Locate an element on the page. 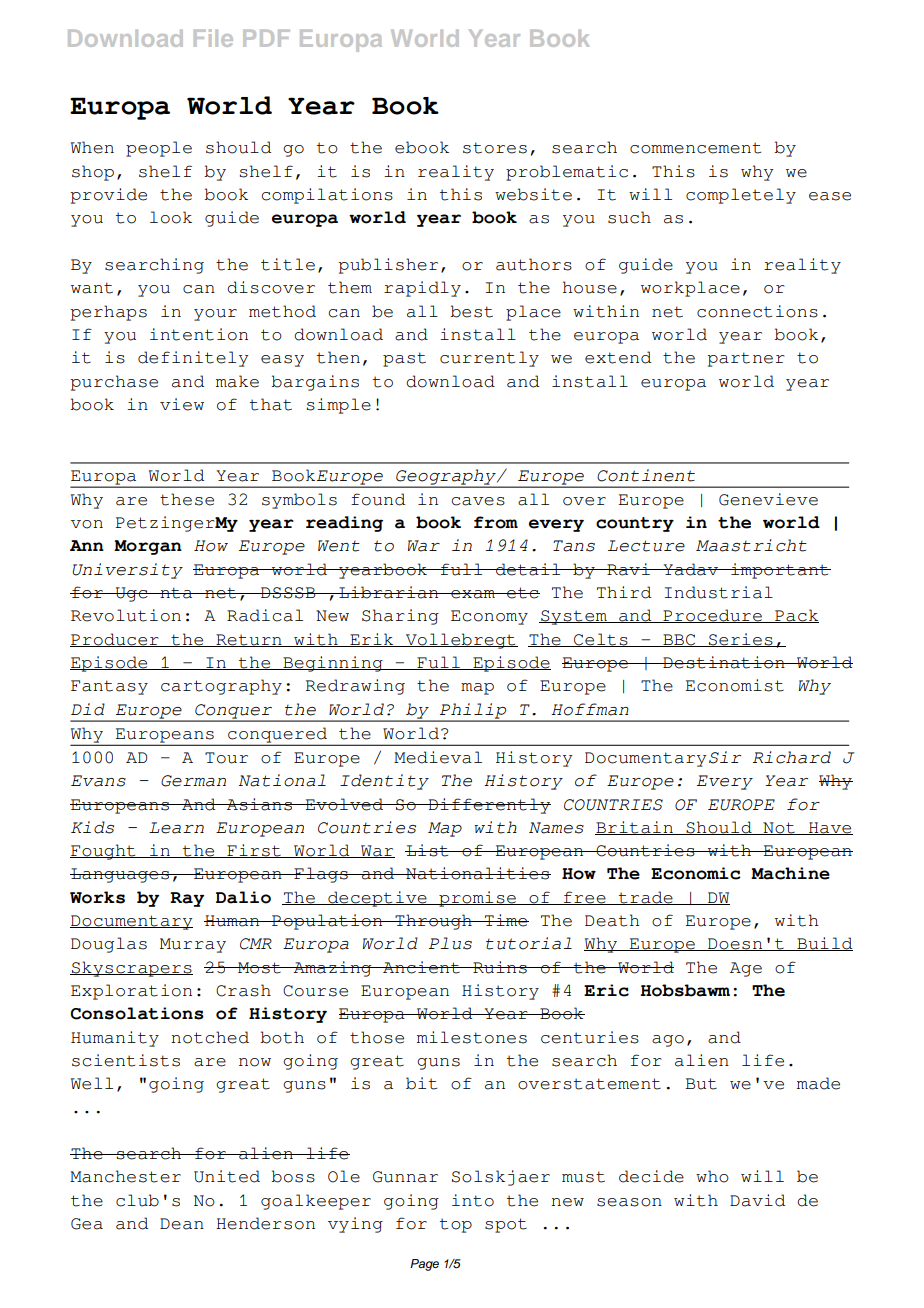 The height and width of the document is (1308, 924). stores is located at coordinates (495, 148).
